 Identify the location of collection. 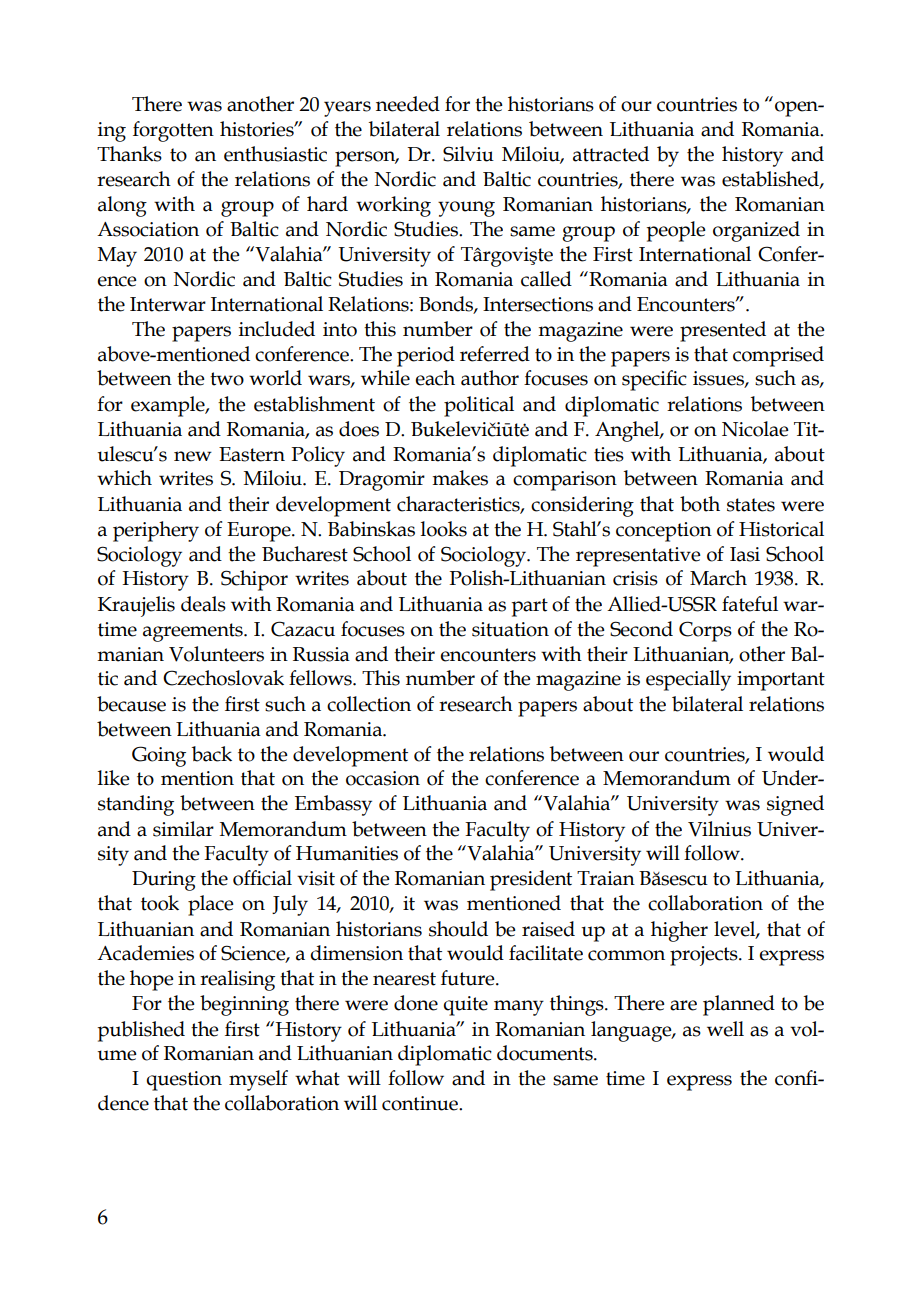
(369, 704).
